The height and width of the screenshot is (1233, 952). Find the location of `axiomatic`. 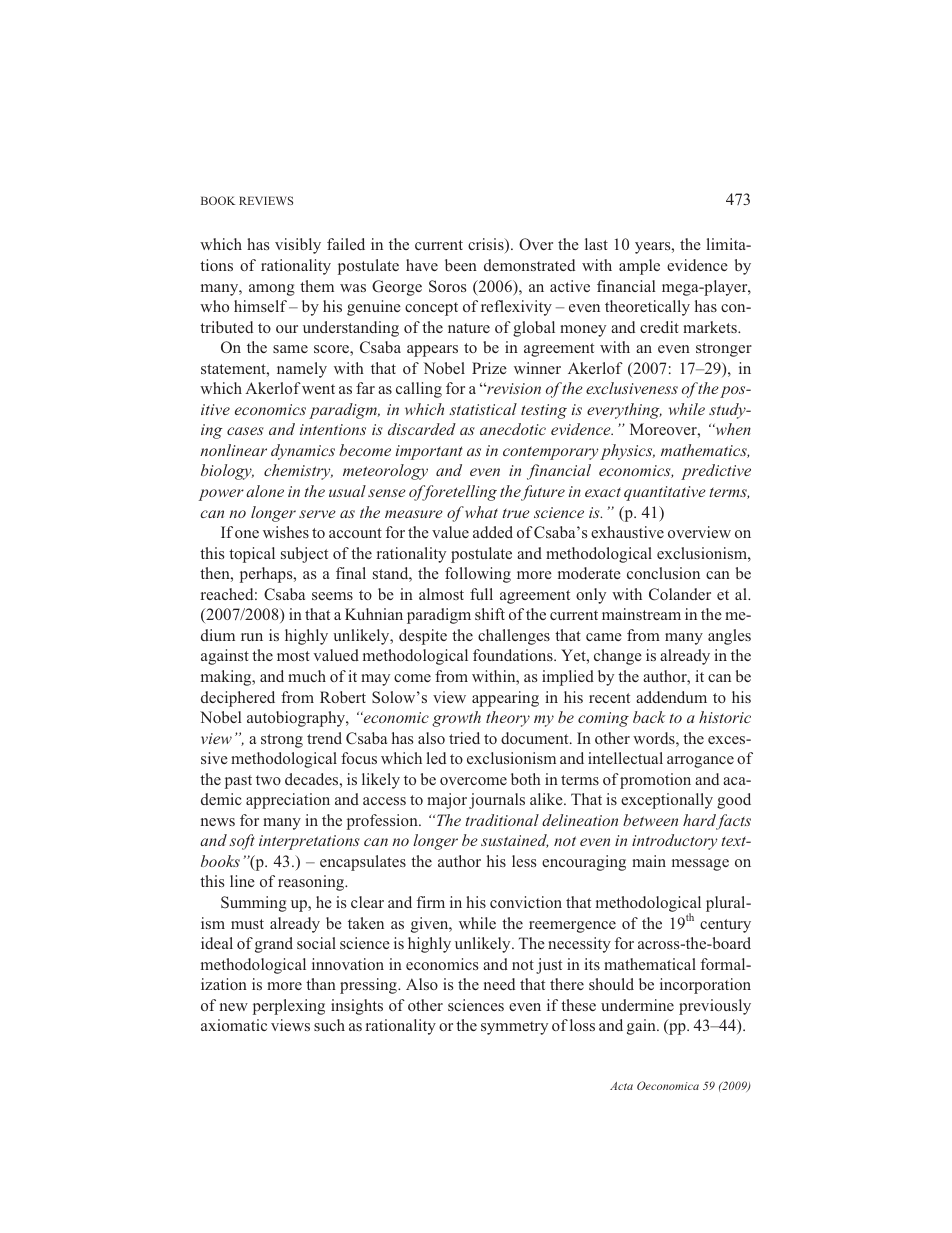

axiomatic is located at coordinates (234, 1025).
